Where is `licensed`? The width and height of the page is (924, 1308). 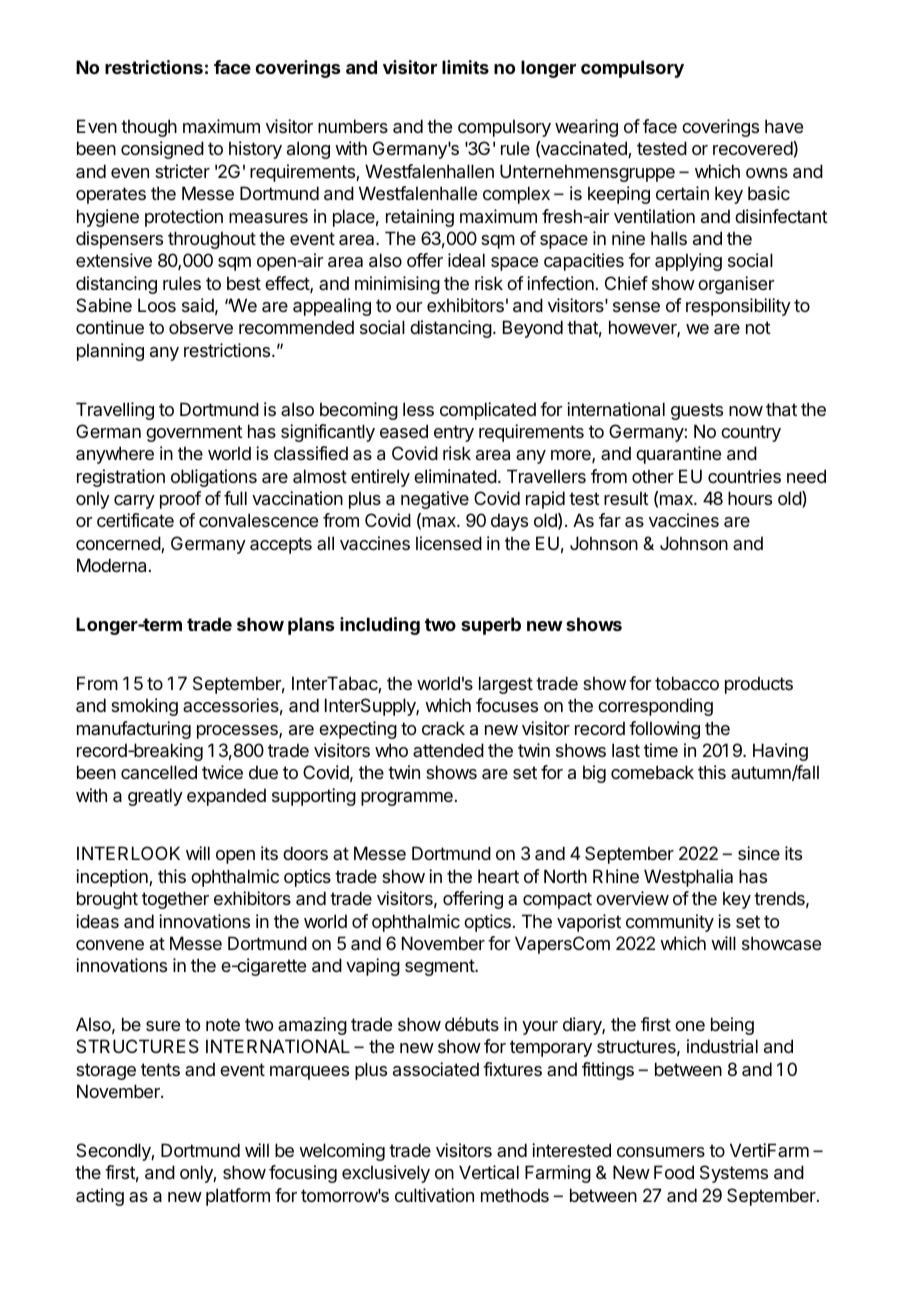
licensed is located at coordinates (449, 543).
